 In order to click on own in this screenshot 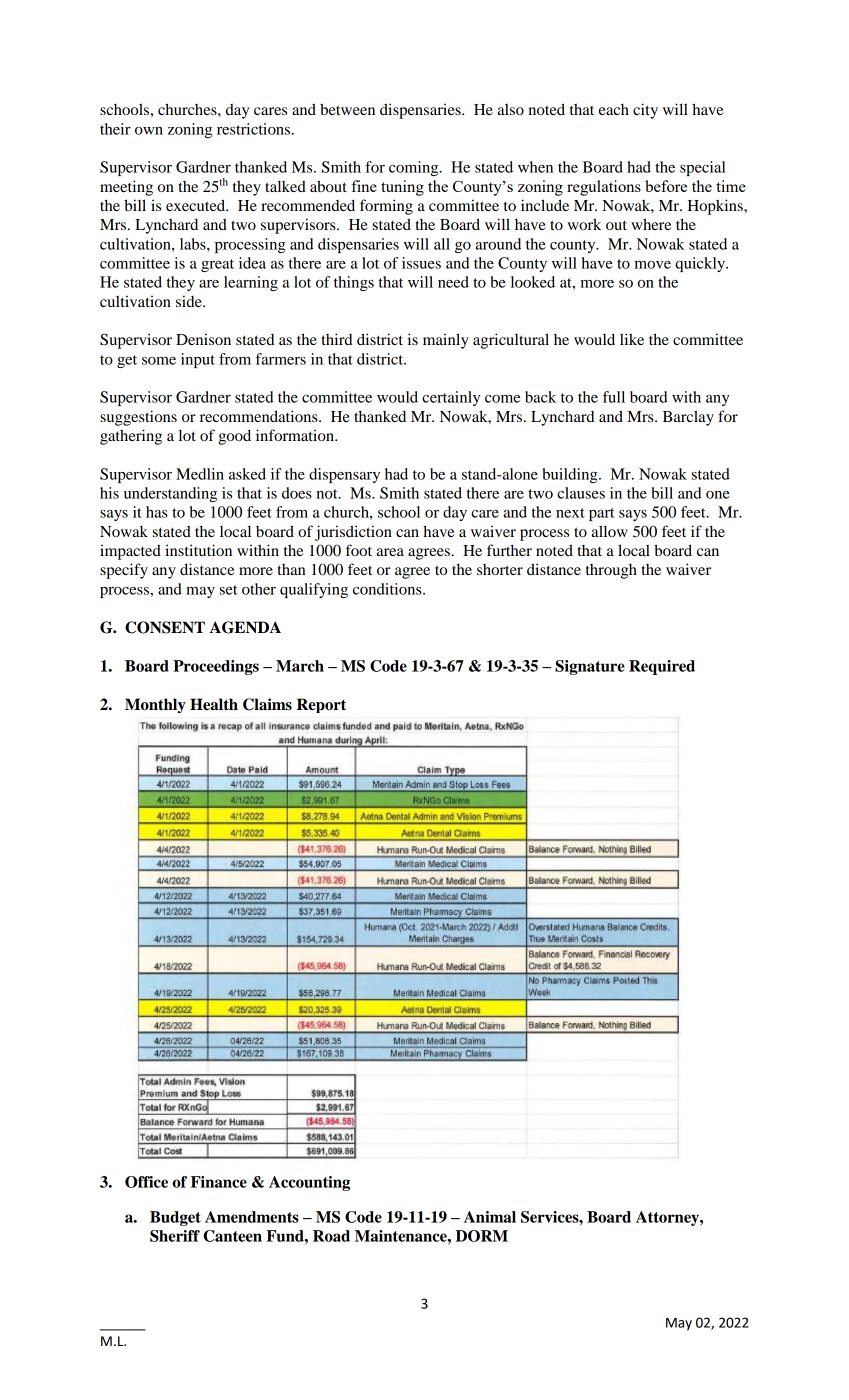, I will do `click(149, 131)`.
